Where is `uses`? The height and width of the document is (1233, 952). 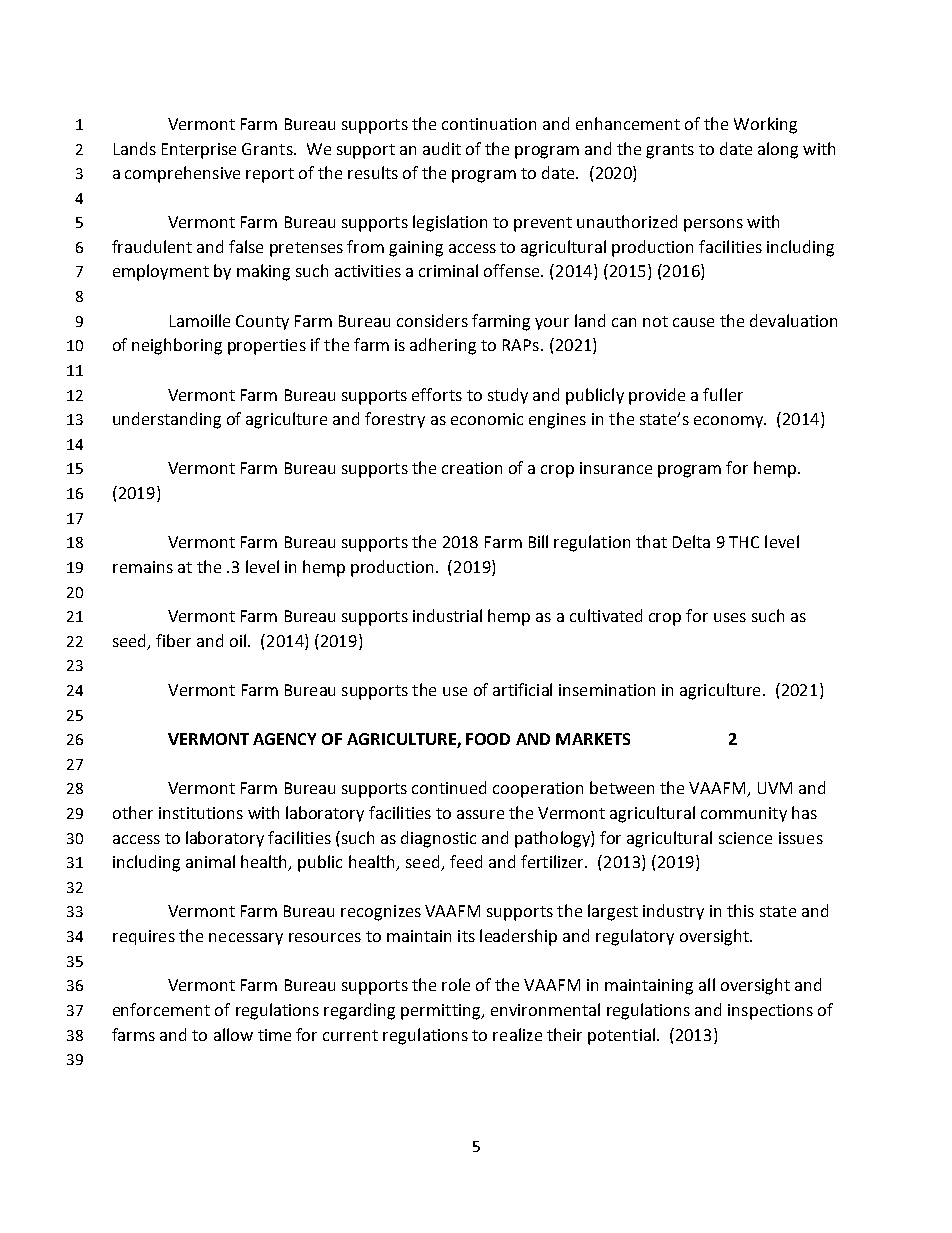 uses is located at coordinates (730, 617).
